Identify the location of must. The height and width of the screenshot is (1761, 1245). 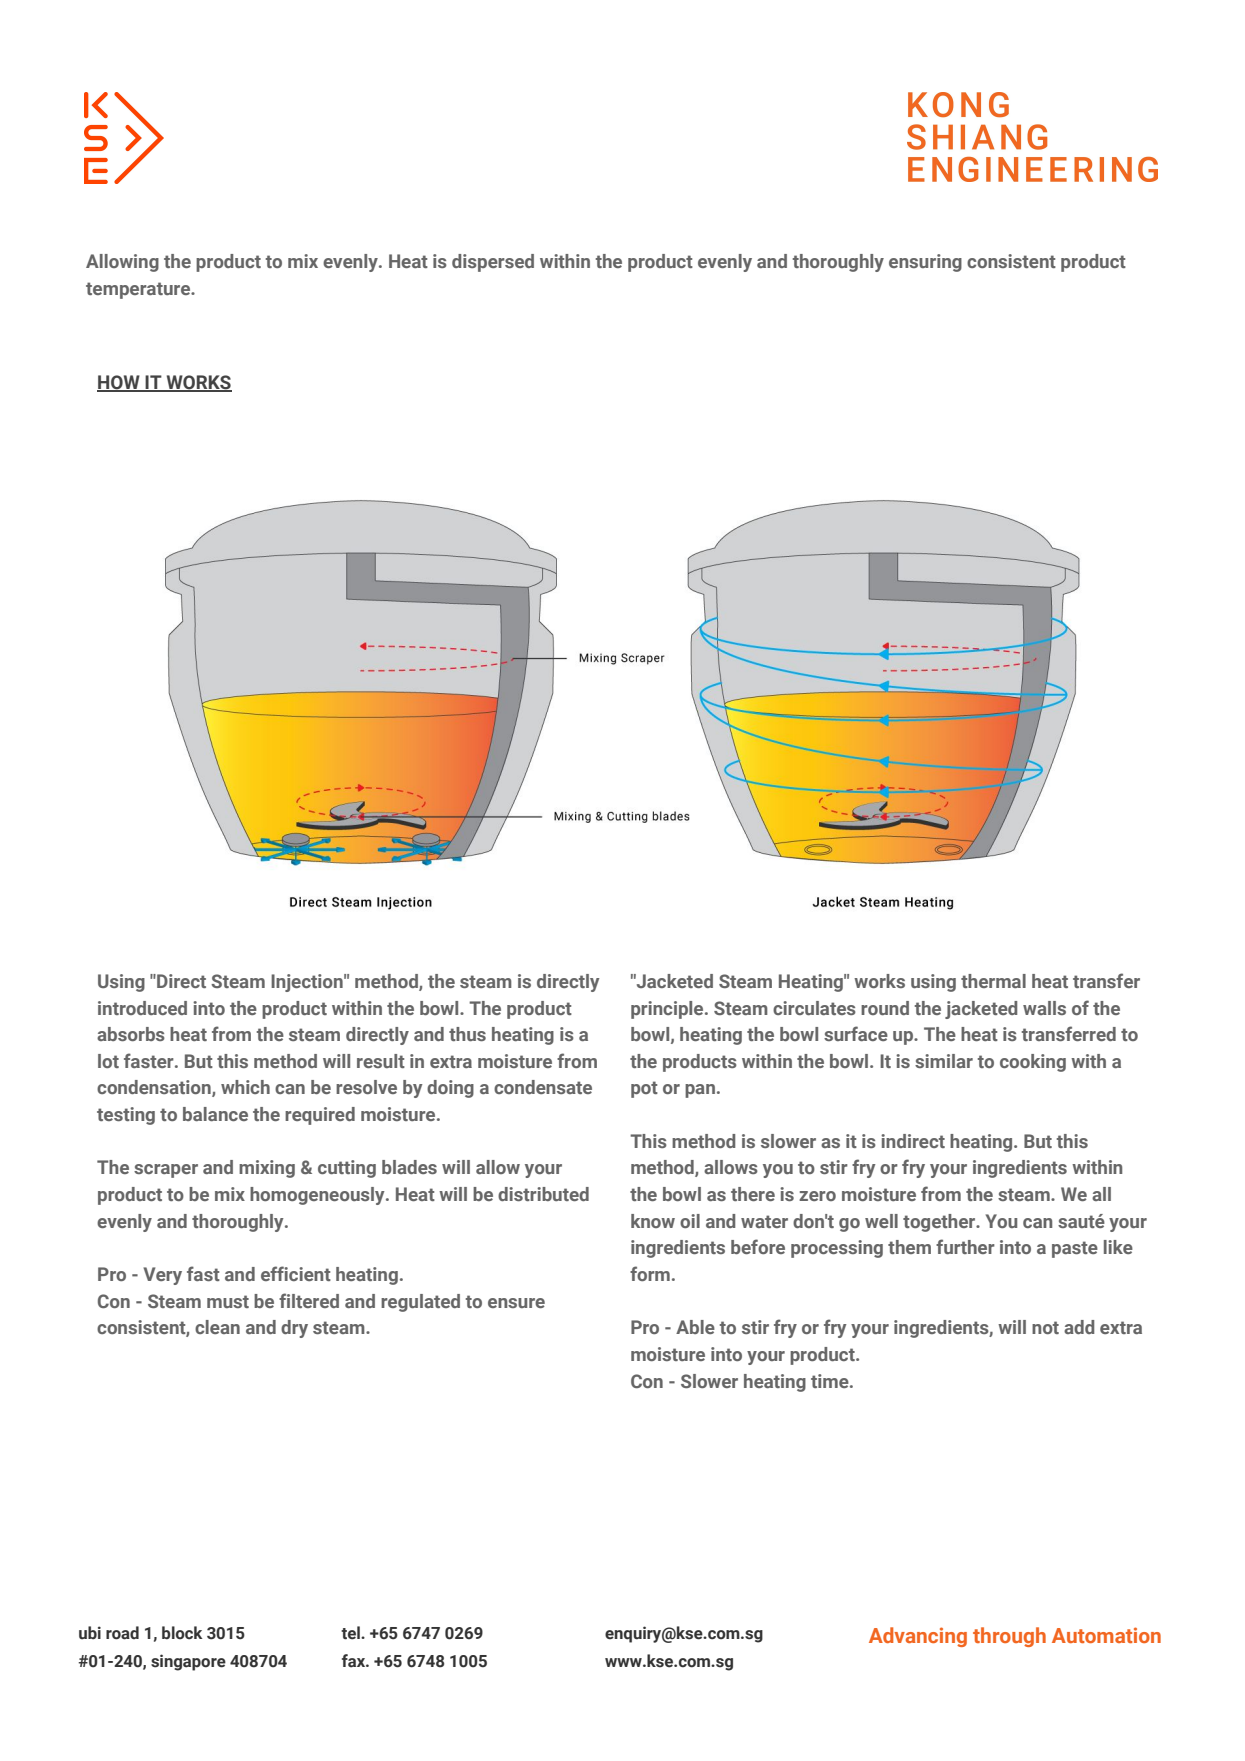
(228, 1301).
